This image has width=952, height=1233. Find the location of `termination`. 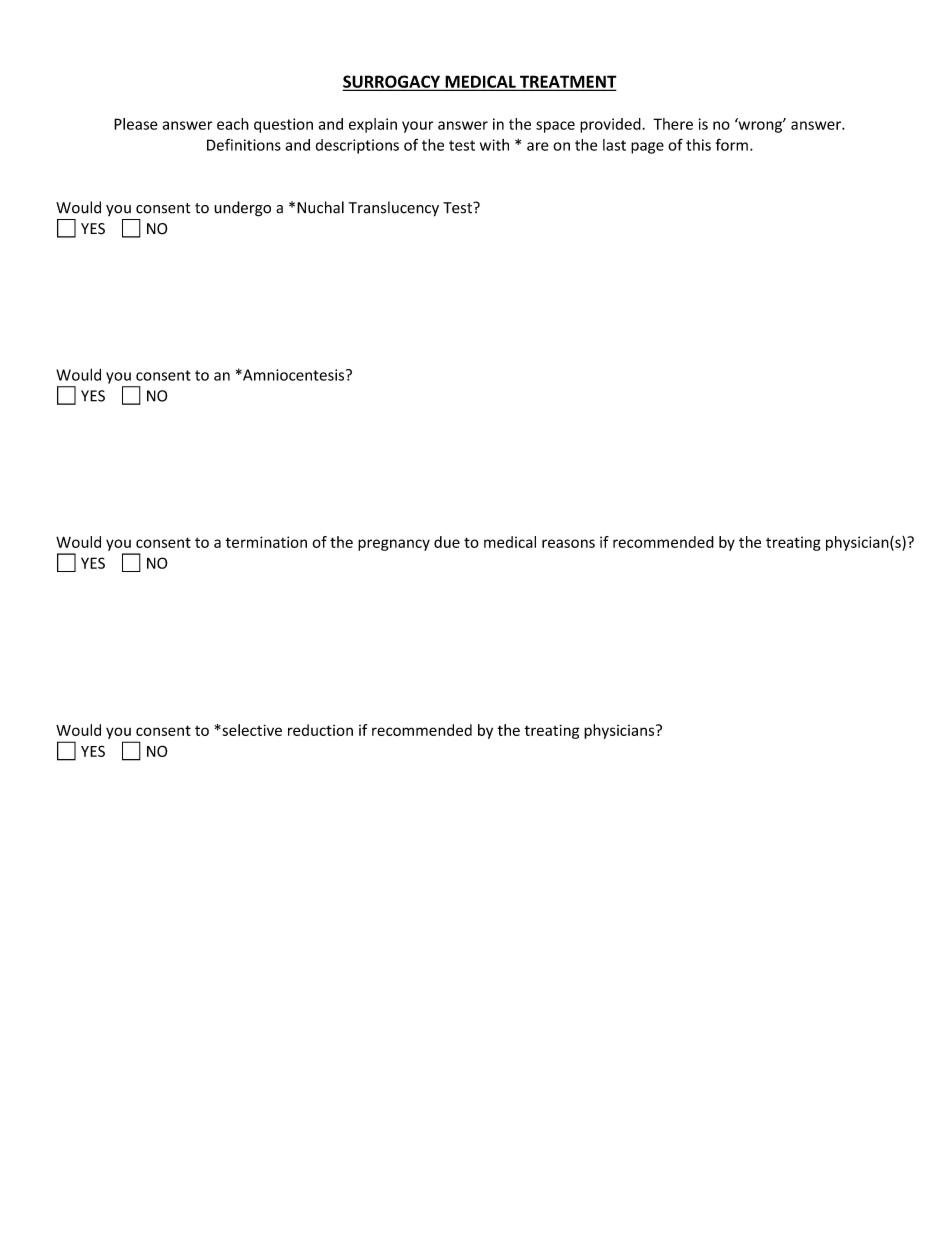

termination is located at coordinates (266, 542).
